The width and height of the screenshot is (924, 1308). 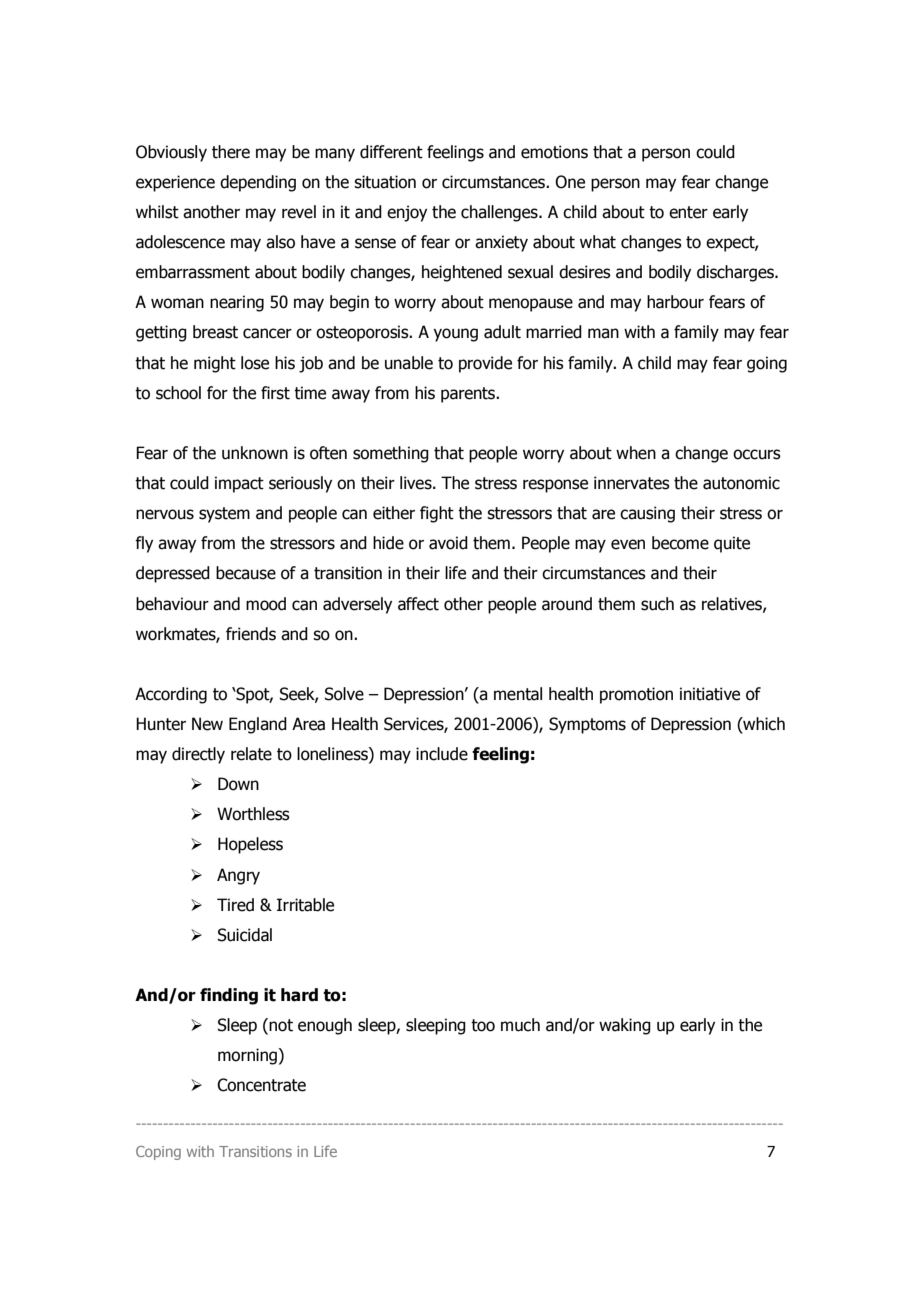 I want to click on affect, so click(x=418, y=604).
